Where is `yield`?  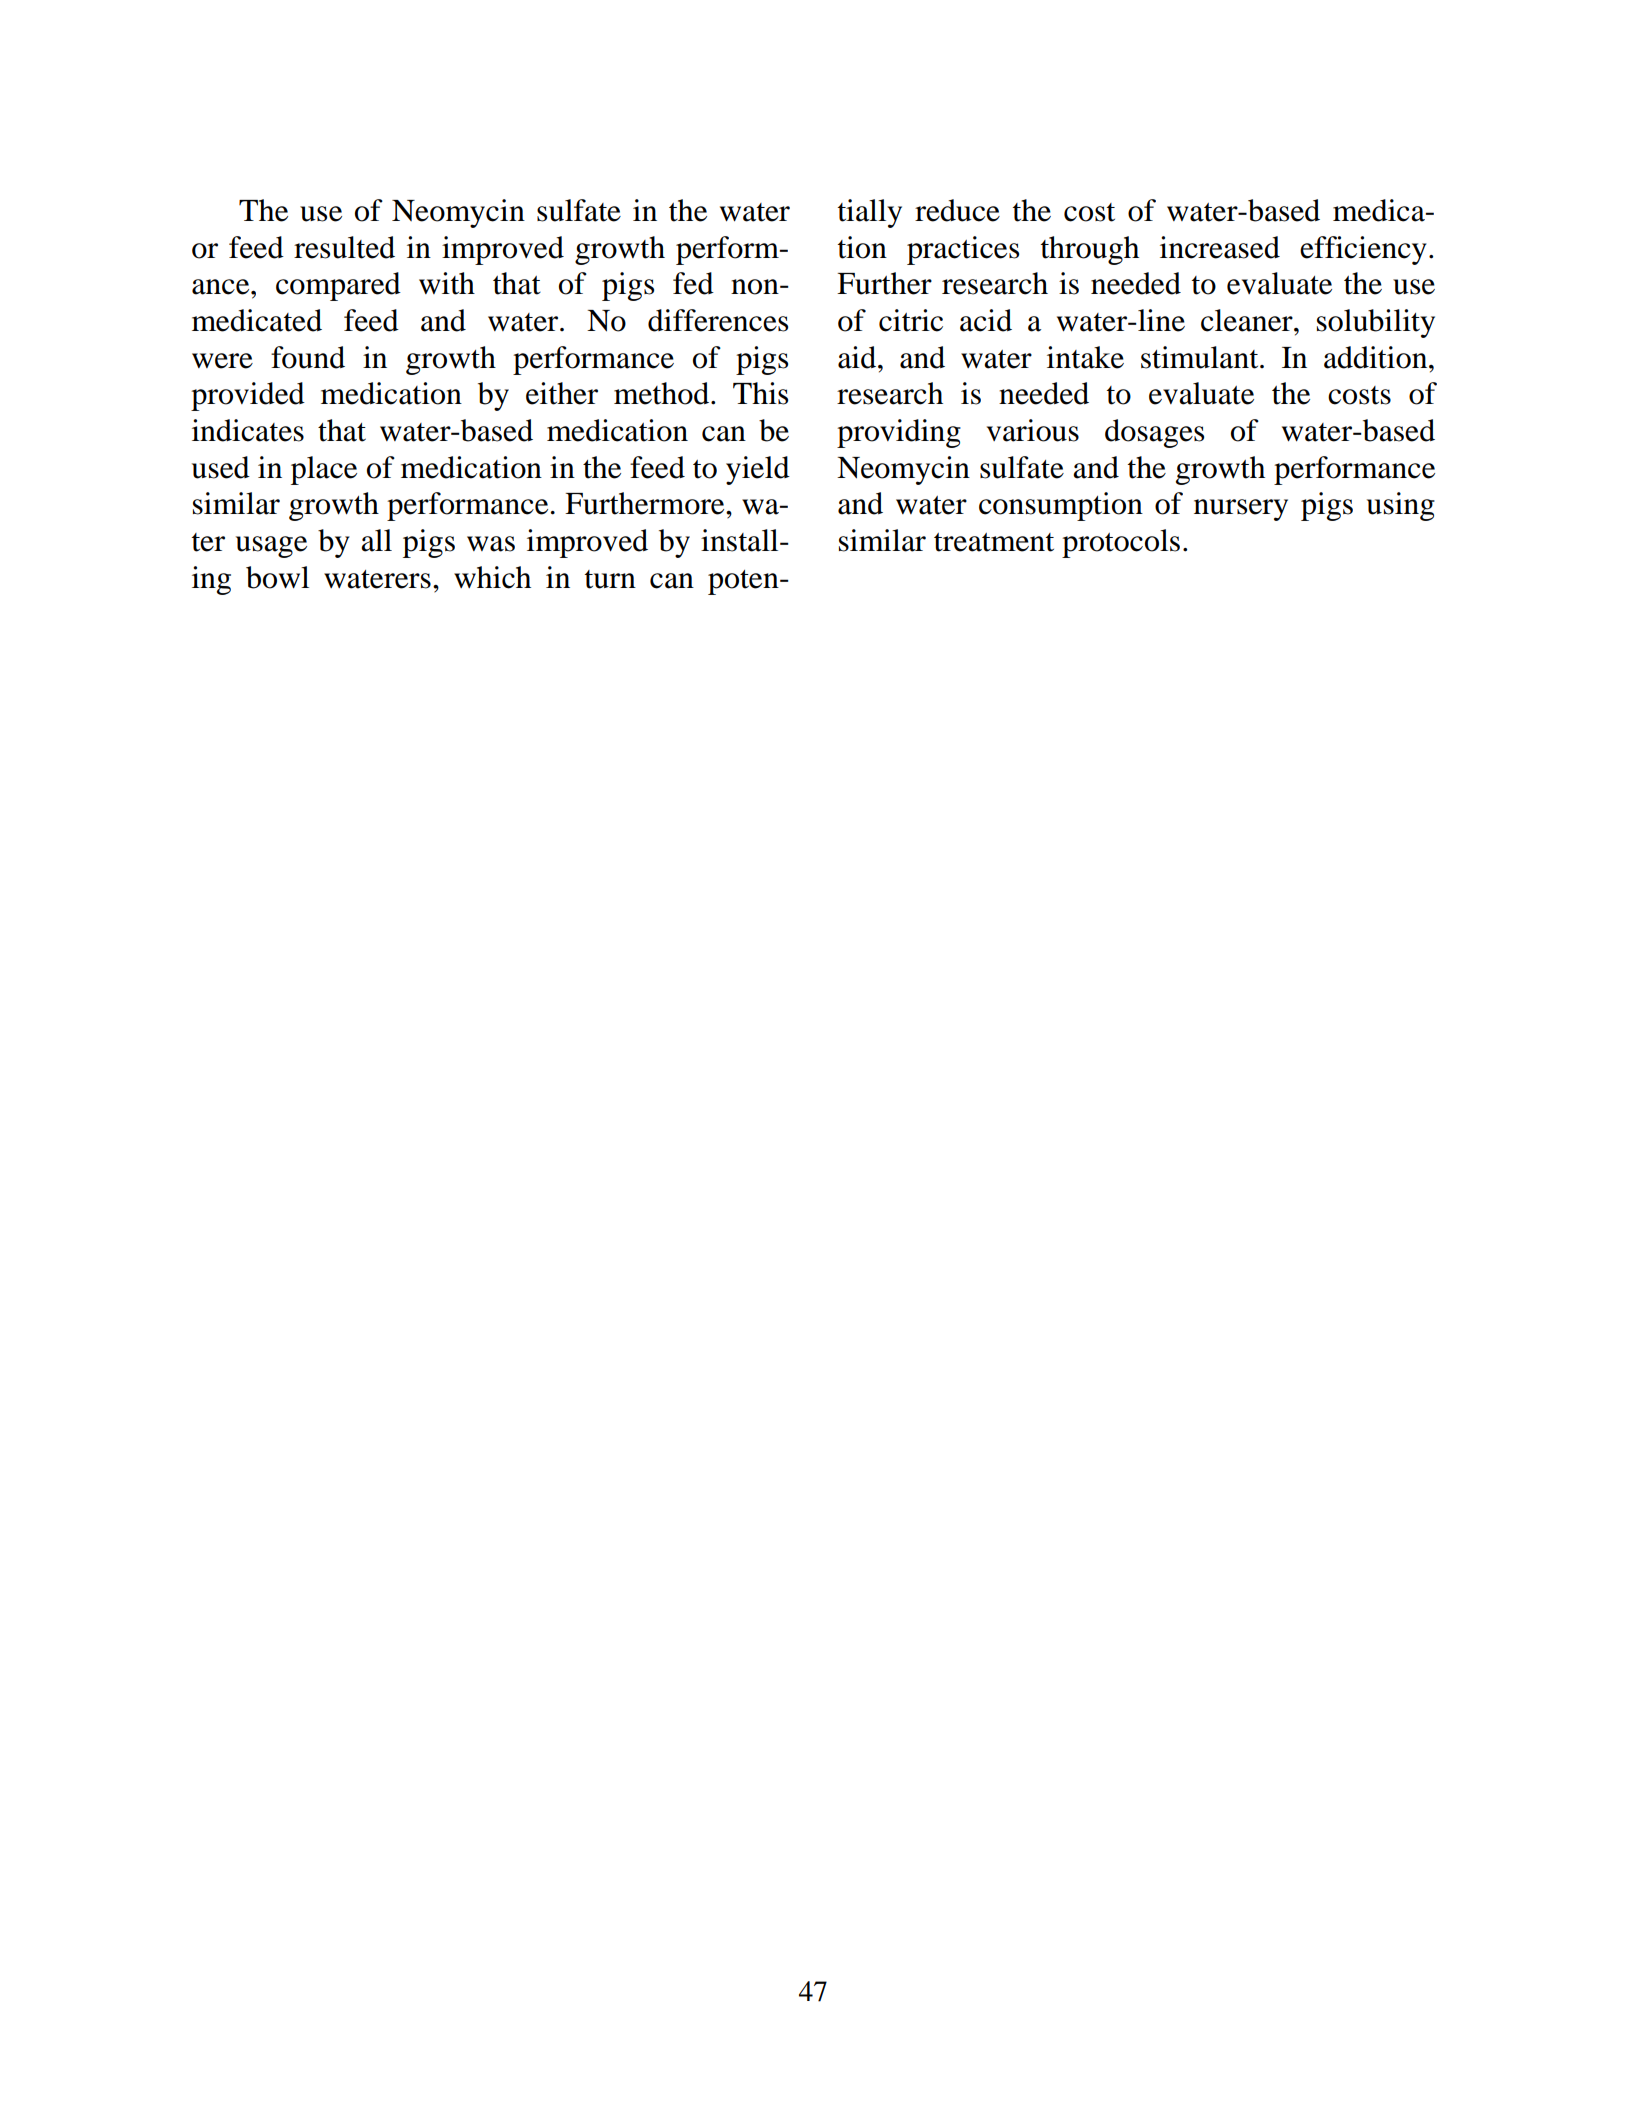
yield is located at coordinates (758, 470).
